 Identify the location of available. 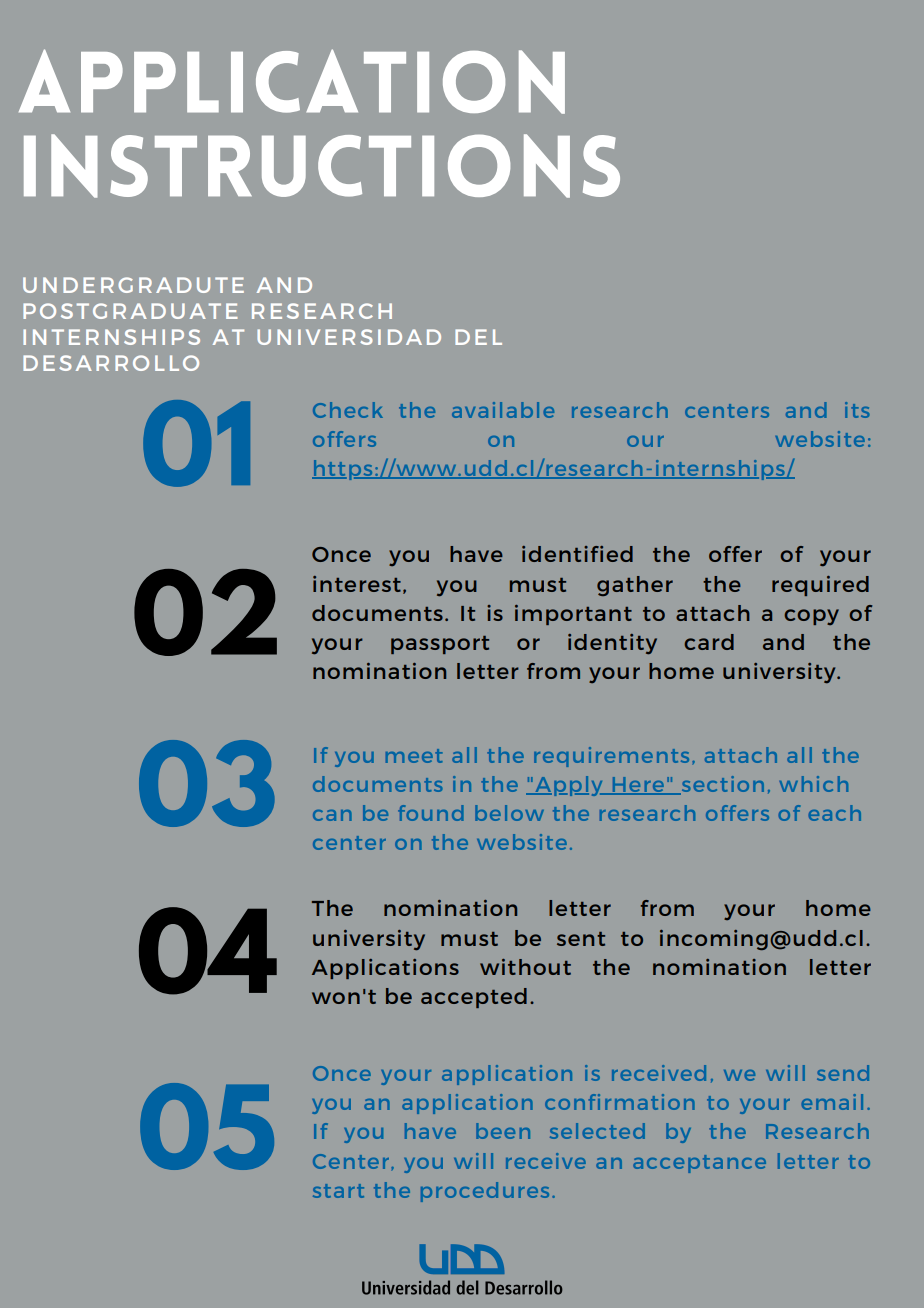
(503, 410).
